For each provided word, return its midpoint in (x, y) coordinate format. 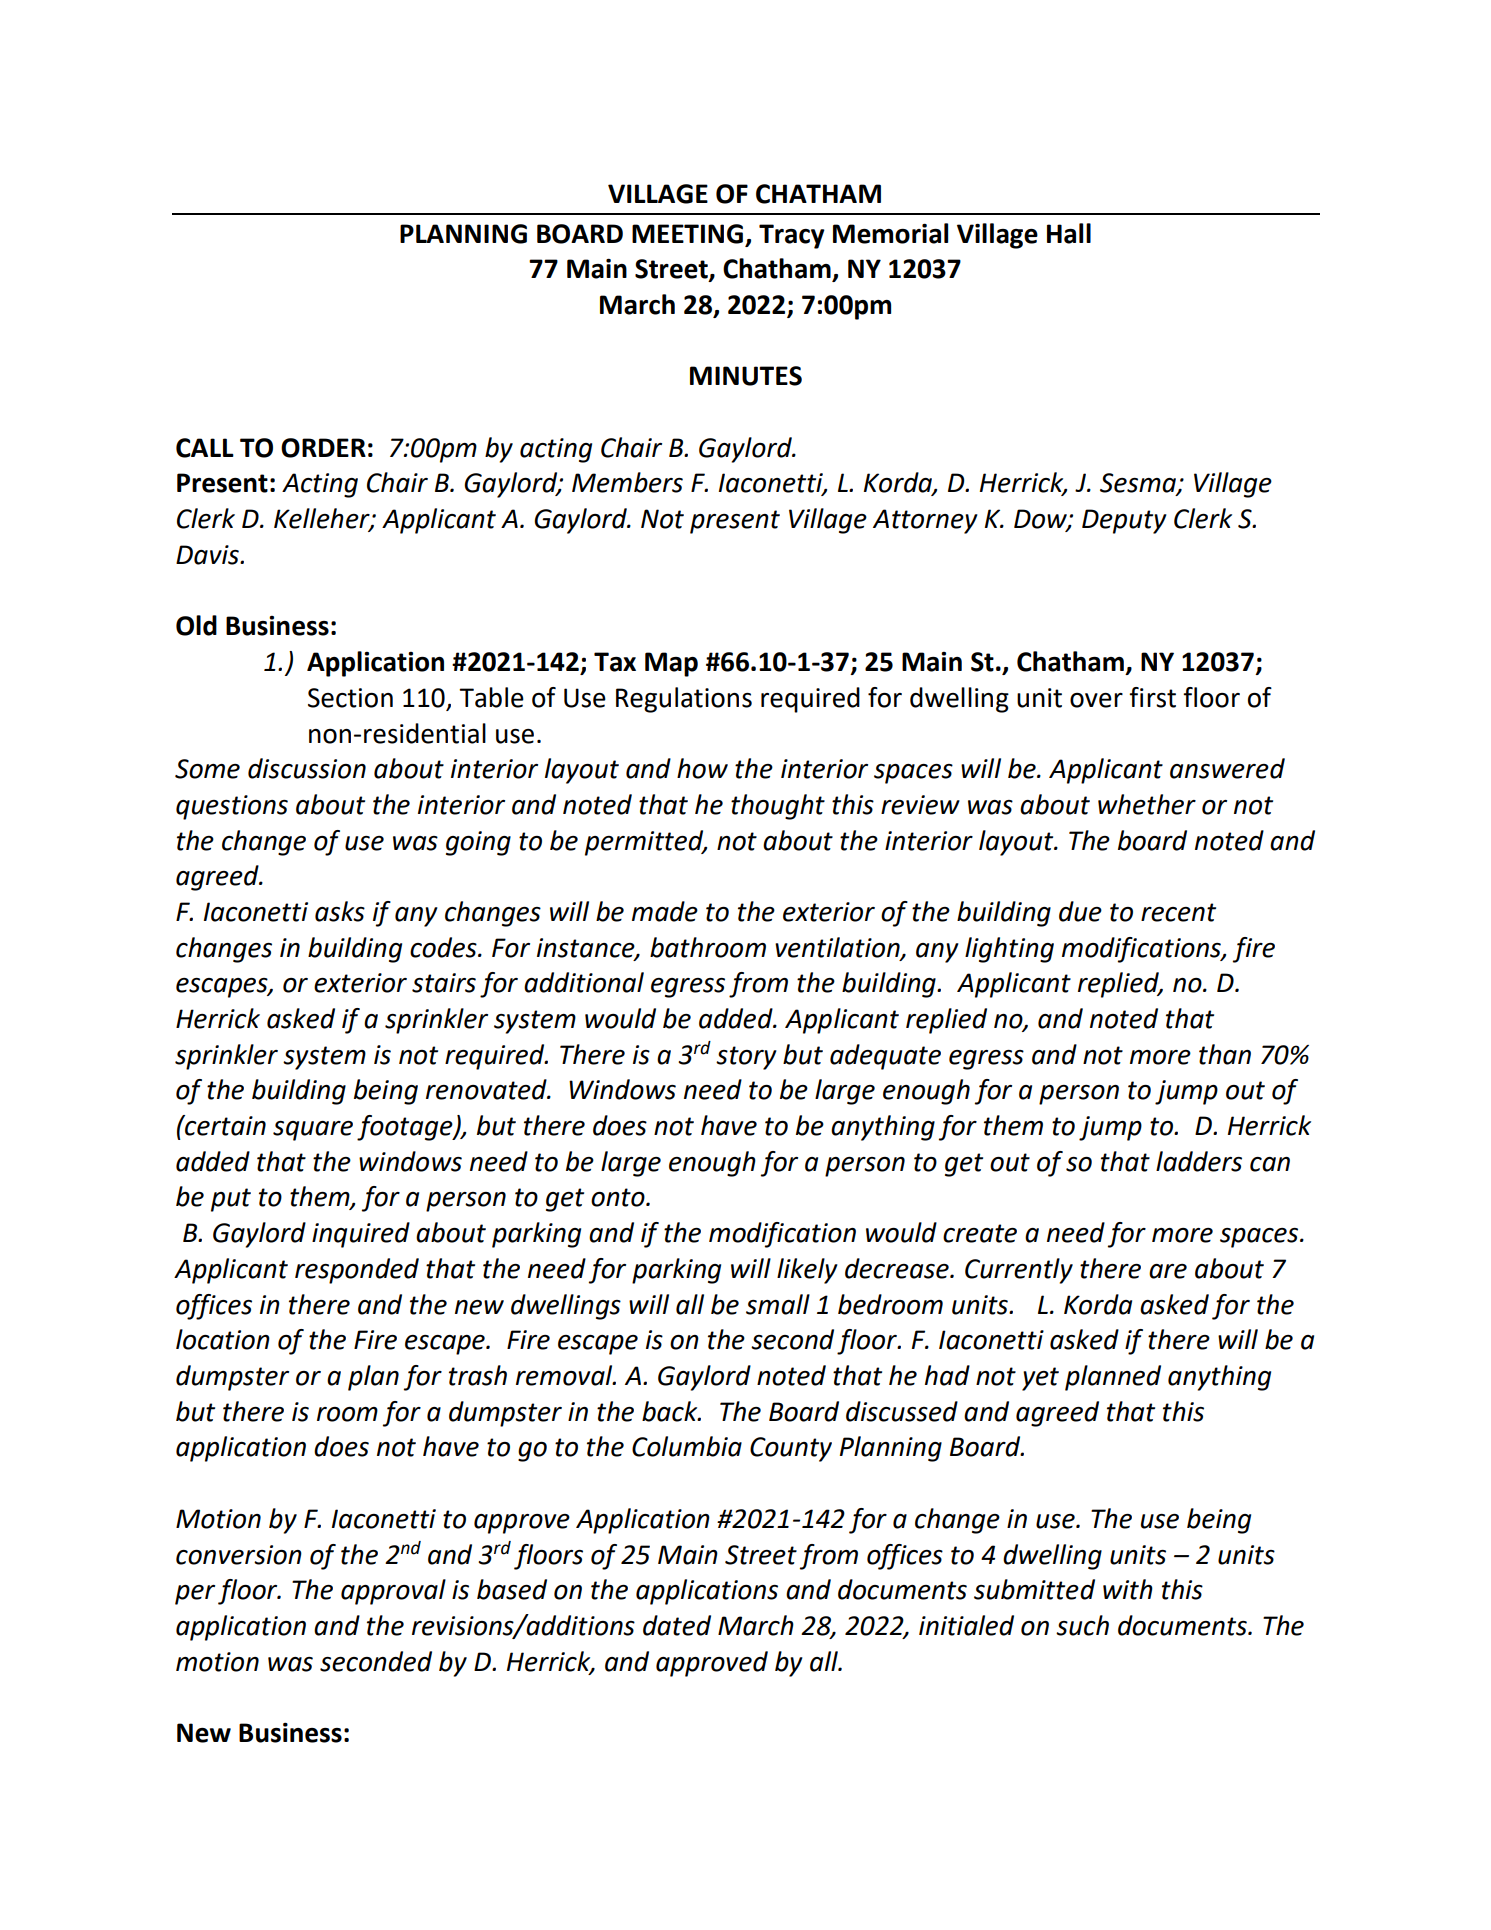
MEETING (689, 235)
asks (340, 911)
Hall (1069, 233)
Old (196, 625)
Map (671, 664)
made (665, 911)
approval (393, 1592)
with (1128, 1589)
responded (357, 1271)
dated (677, 1625)
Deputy (1124, 521)
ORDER (323, 448)
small (778, 1304)
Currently (1019, 1271)
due (1080, 911)
